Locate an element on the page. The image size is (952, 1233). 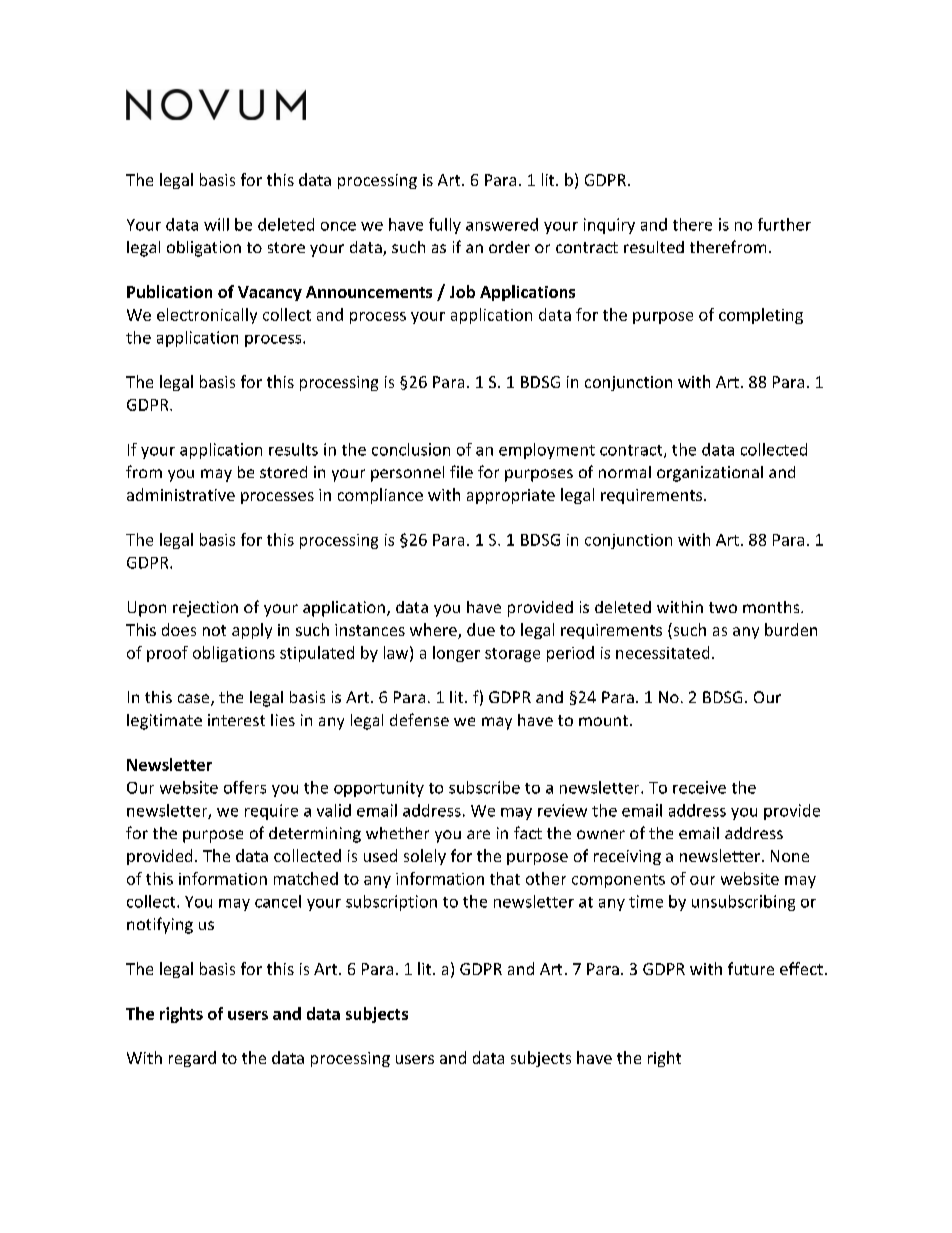
regard is located at coordinates (192, 1059).
